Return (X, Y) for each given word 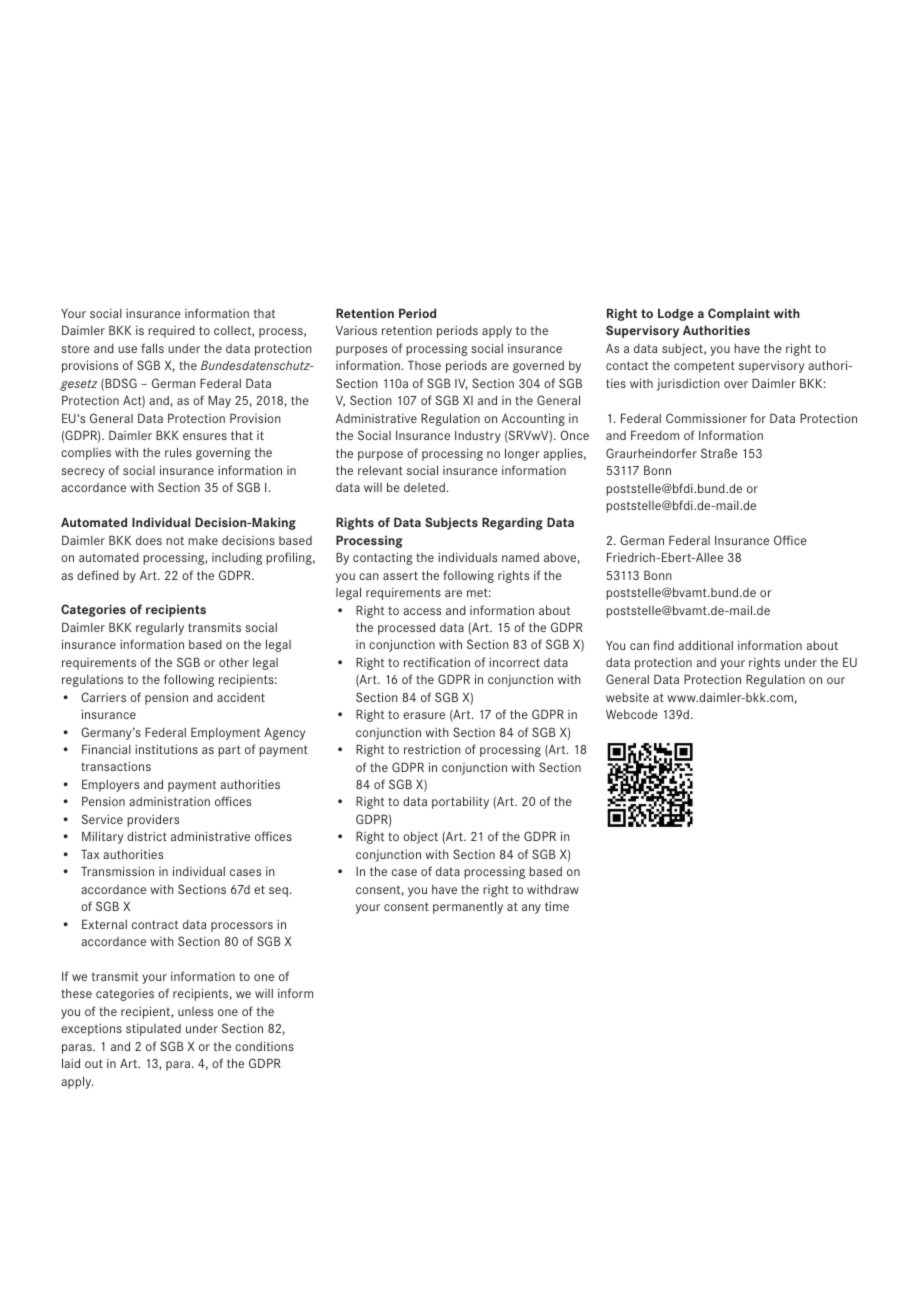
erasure (424, 715)
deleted (424, 487)
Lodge (676, 314)
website (627, 697)
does (149, 540)
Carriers (103, 697)
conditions (264, 1046)
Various (356, 330)
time (557, 906)
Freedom (655, 435)
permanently (468, 907)
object (420, 837)
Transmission (117, 871)
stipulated (153, 1030)
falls (152, 348)
